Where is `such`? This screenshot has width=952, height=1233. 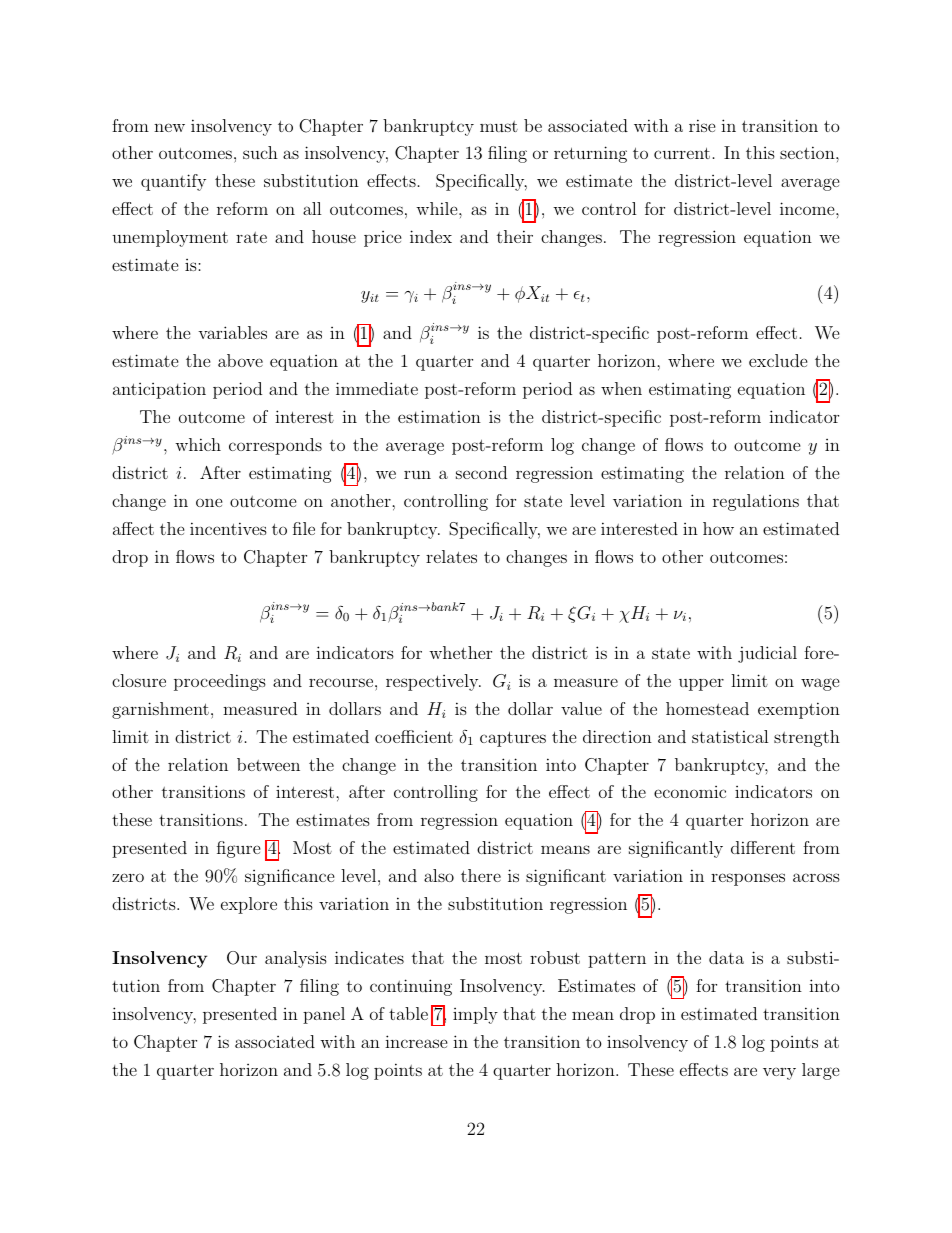 such is located at coordinates (260, 152).
